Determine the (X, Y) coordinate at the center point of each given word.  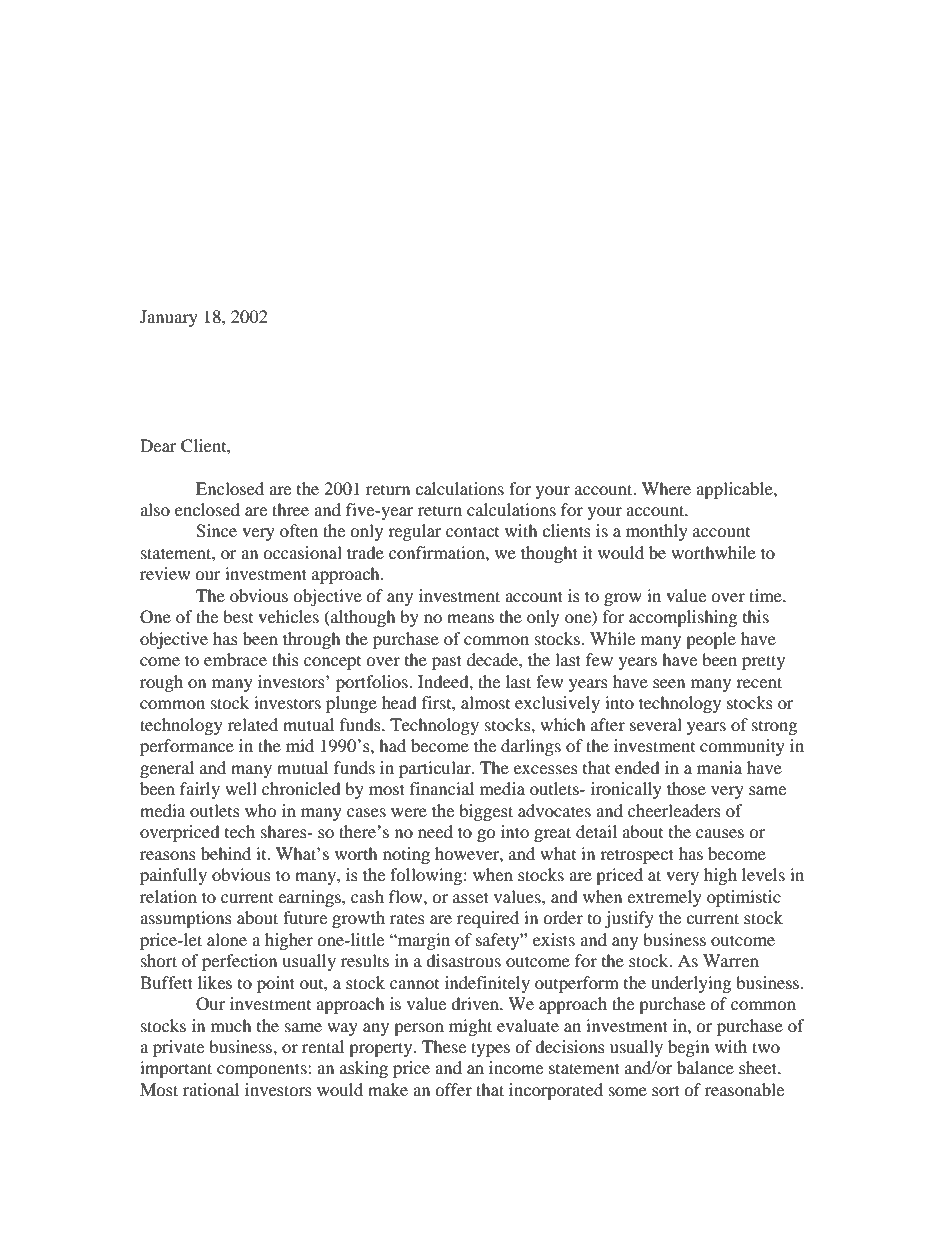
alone (227, 939)
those (686, 788)
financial (442, 788)
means (470, 618)
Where (666, 488)
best (238, 616)
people (711, 640)
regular (415, 532)
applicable (735, 490)
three (290, 509)
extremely (664, 898)
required (488, 919)
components (263, 1070)
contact (472, 531)
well (241, 788)
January (169, 318)
